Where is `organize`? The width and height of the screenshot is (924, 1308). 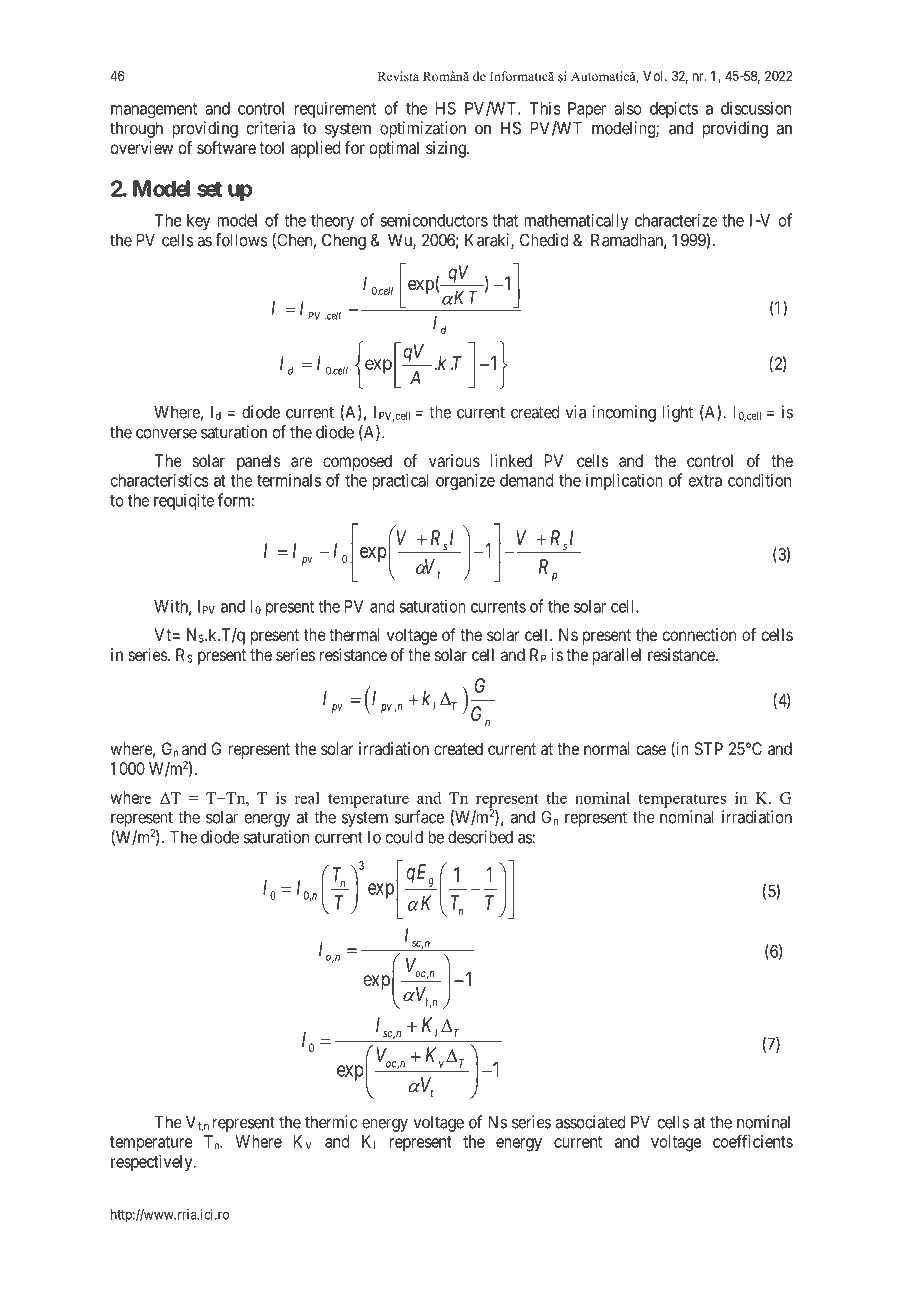 organize is located at coordinates (465, 481).
